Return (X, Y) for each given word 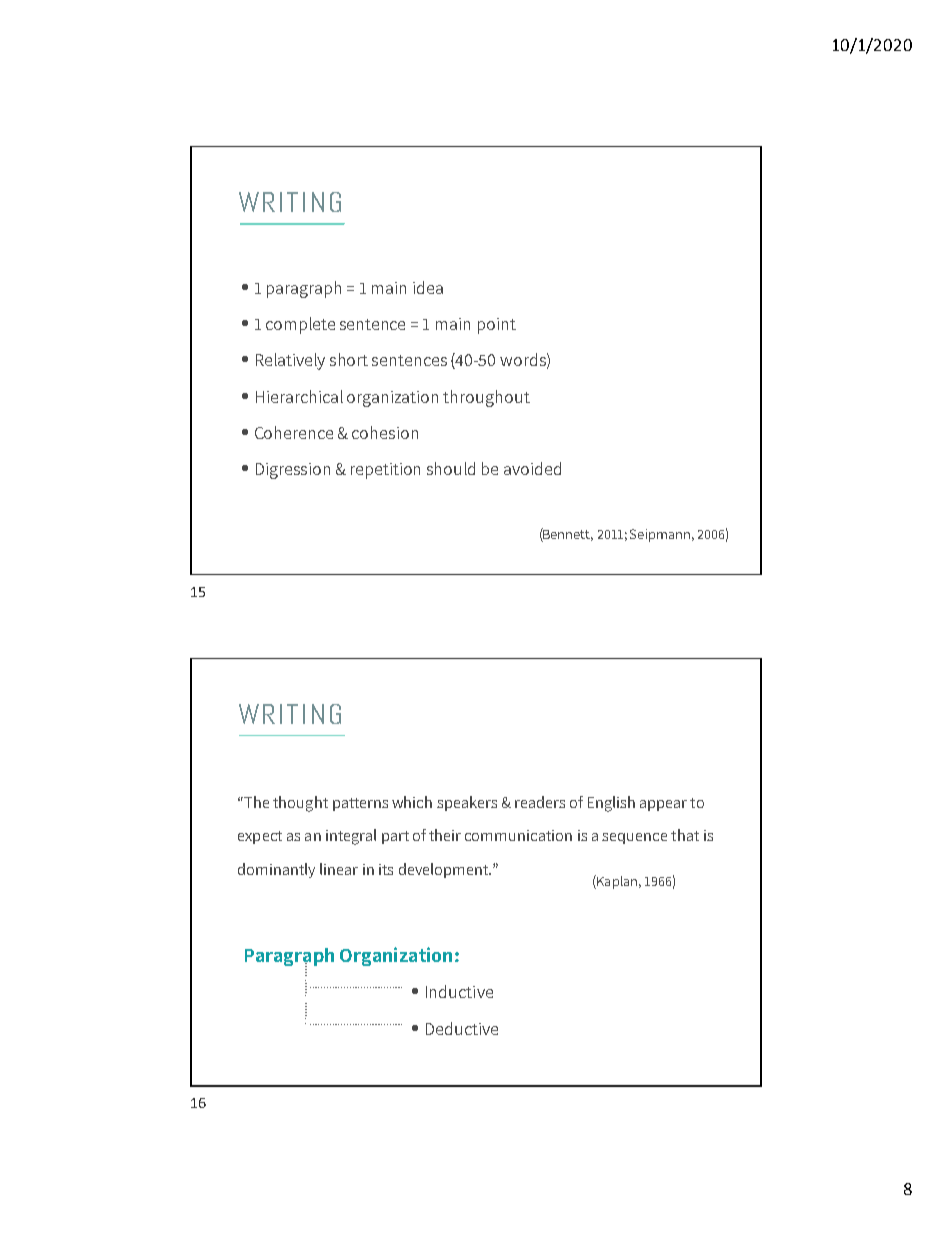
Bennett (567, 535)
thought (300, 804)
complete (300, 325)
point (497, 326)
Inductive (459, 991)
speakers (467, 803)
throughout (486, 398)
